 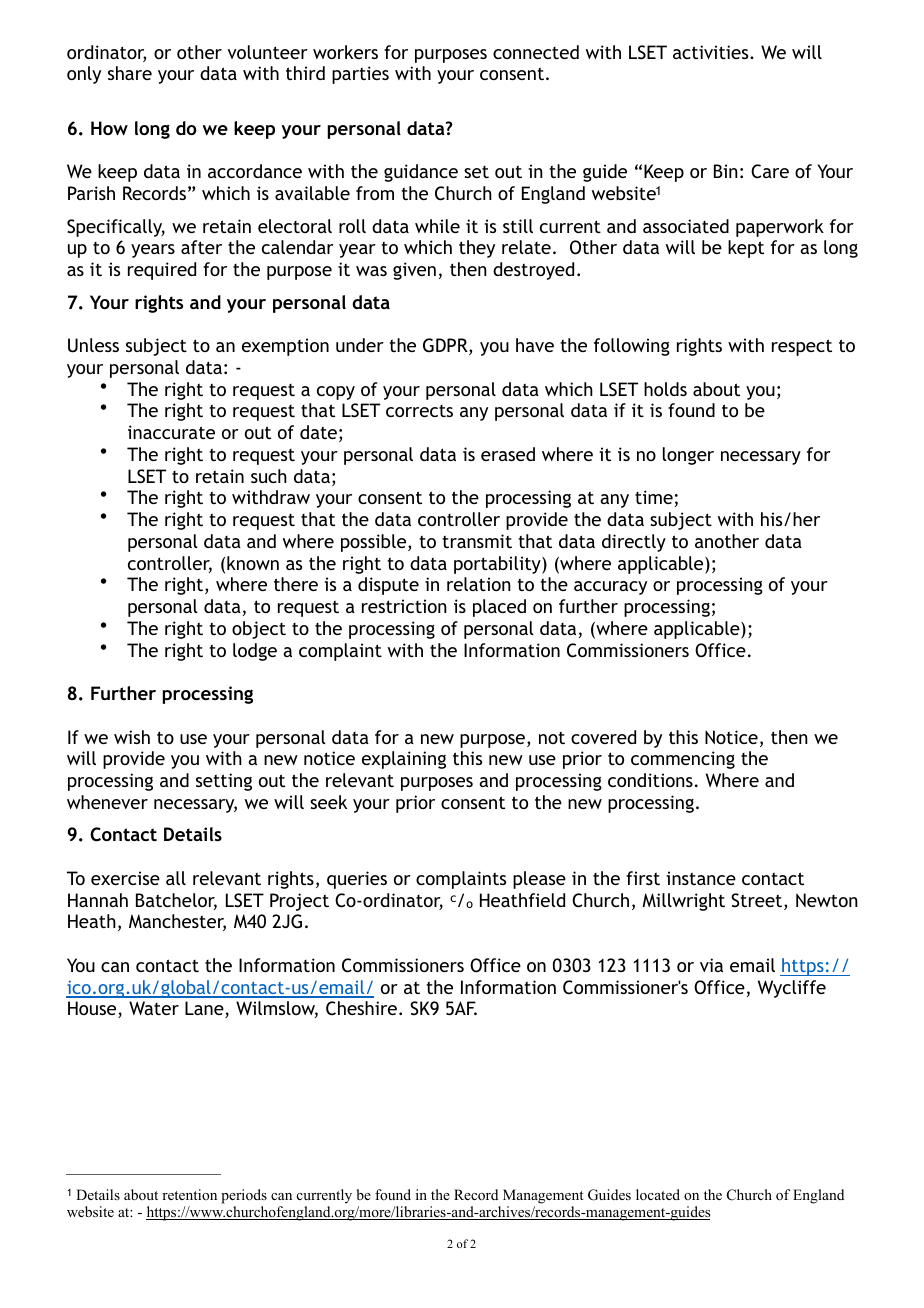 What do you see at coordinates (658, 1194) in the document?
I see `located` at bounding box center [658, 1194].
